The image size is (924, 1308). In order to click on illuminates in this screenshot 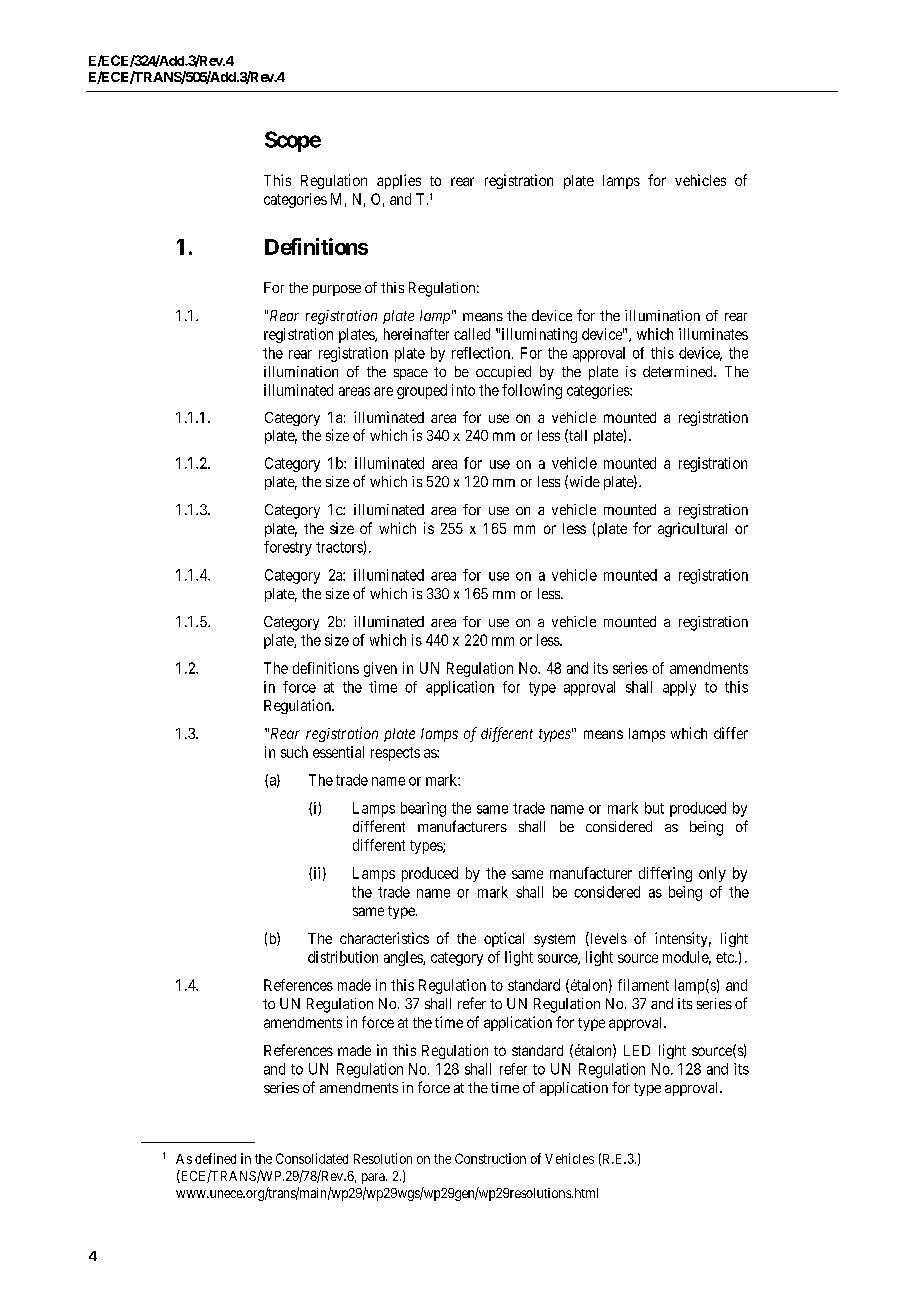, I will do `click(713, 334)`.
